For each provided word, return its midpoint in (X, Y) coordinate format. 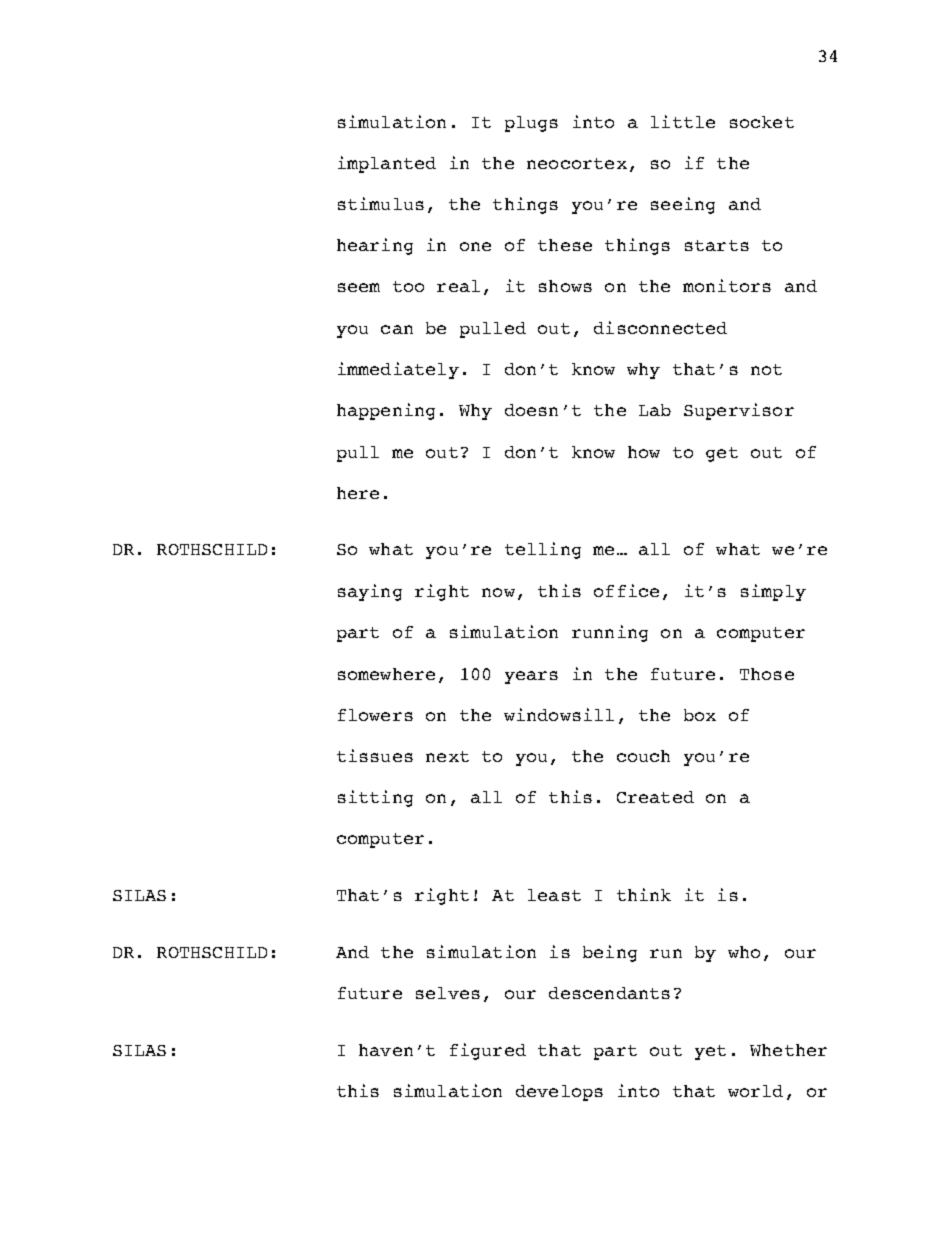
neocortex (577, 163)
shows (565, 286)
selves (448, 993)
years (531, 677)
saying (370, 592)
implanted (387, 164)
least (554, 895)
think (644, 894)
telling (543, 550)
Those (767, 674)
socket (762, 122)
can (397, 329)
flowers (375, 715)
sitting (375, 798)
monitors (727, 285)
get (722, 454)
